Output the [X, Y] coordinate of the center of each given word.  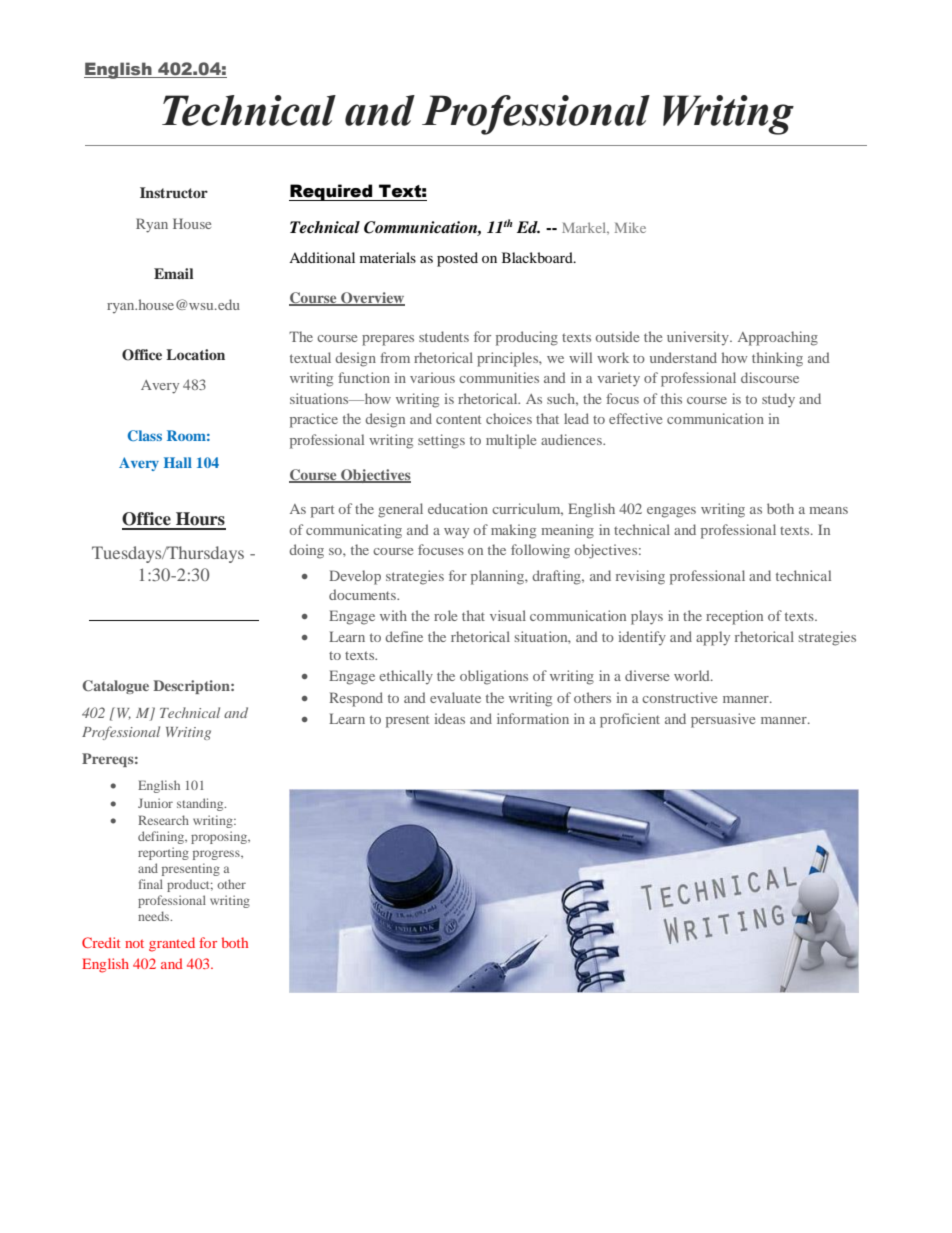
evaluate [455, 697]
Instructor [174, 192]
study [778, 400]
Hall [178, 462]
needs [155, 916]
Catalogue [116, 687]
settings [441, 441]
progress [217, 855]
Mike [630, 227]
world [693, 675]
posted [457, 259]
